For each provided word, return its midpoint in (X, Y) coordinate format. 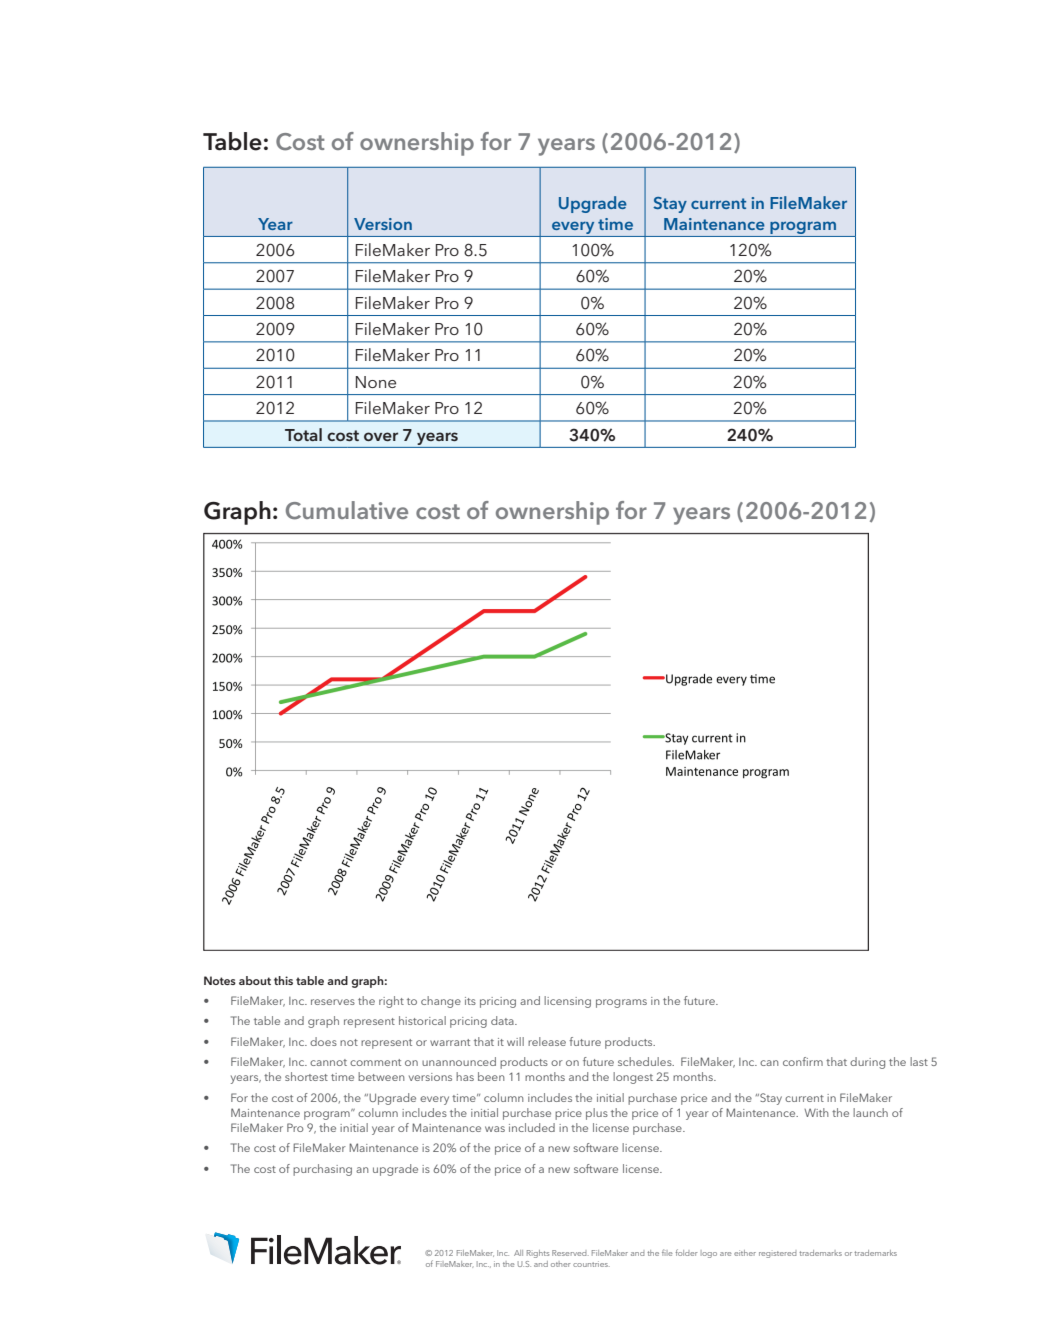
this (283, 980)
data (503, 1020)
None (376, 382)
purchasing (322, 1170)
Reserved (570, 1253)
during (867, 1063)
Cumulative (347, 510)
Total (303, 434)
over (381, 436)
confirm (803, 1061)
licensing (567, 1002)
